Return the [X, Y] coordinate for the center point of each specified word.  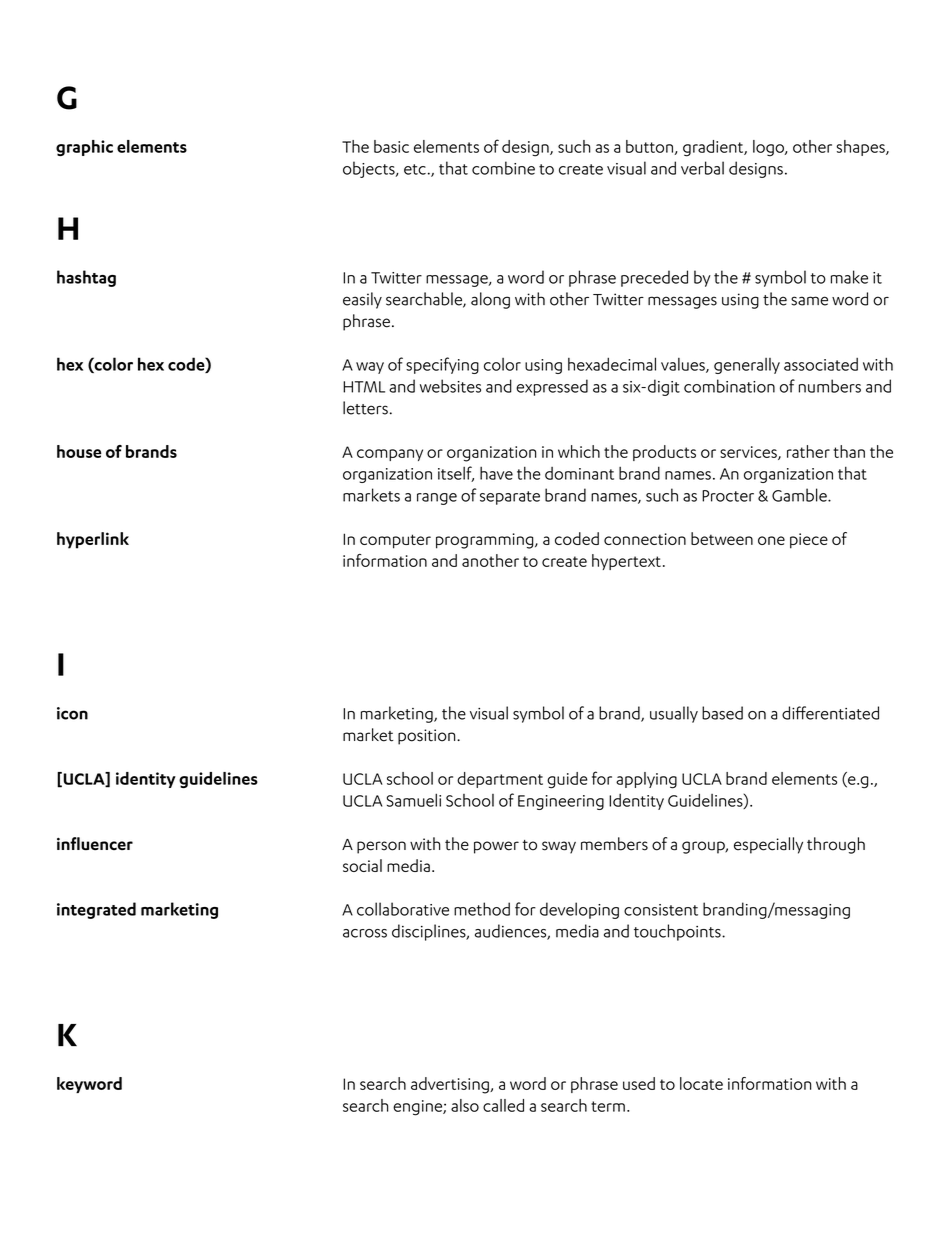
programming [486, 541]
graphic [84, 148]
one [771, 540]
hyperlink [93, 540]
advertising [451, 1085]
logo [769, 148]
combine [503, 168]
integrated [96, 910]
